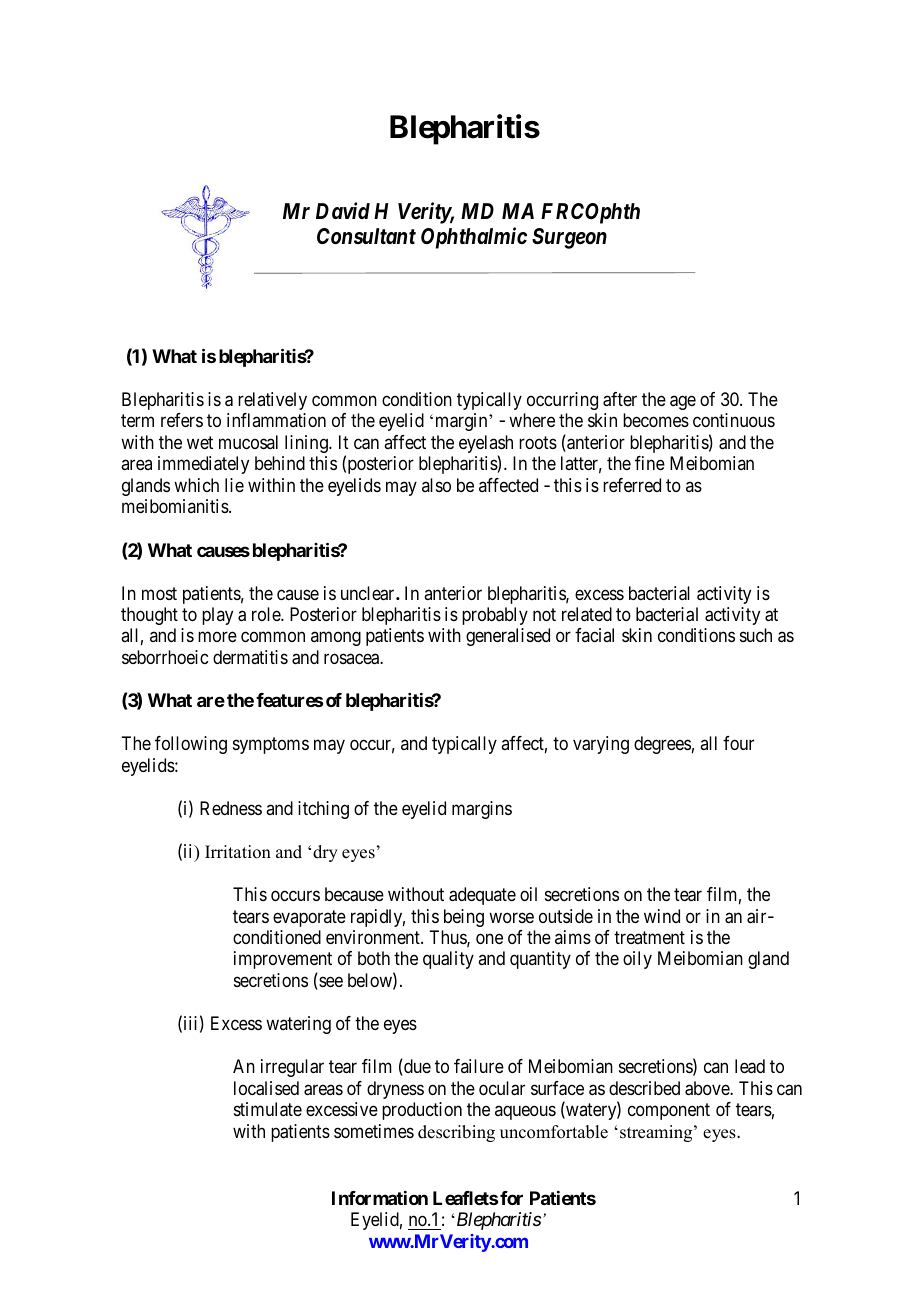  I want to click on describing, so click(456, 1133).
